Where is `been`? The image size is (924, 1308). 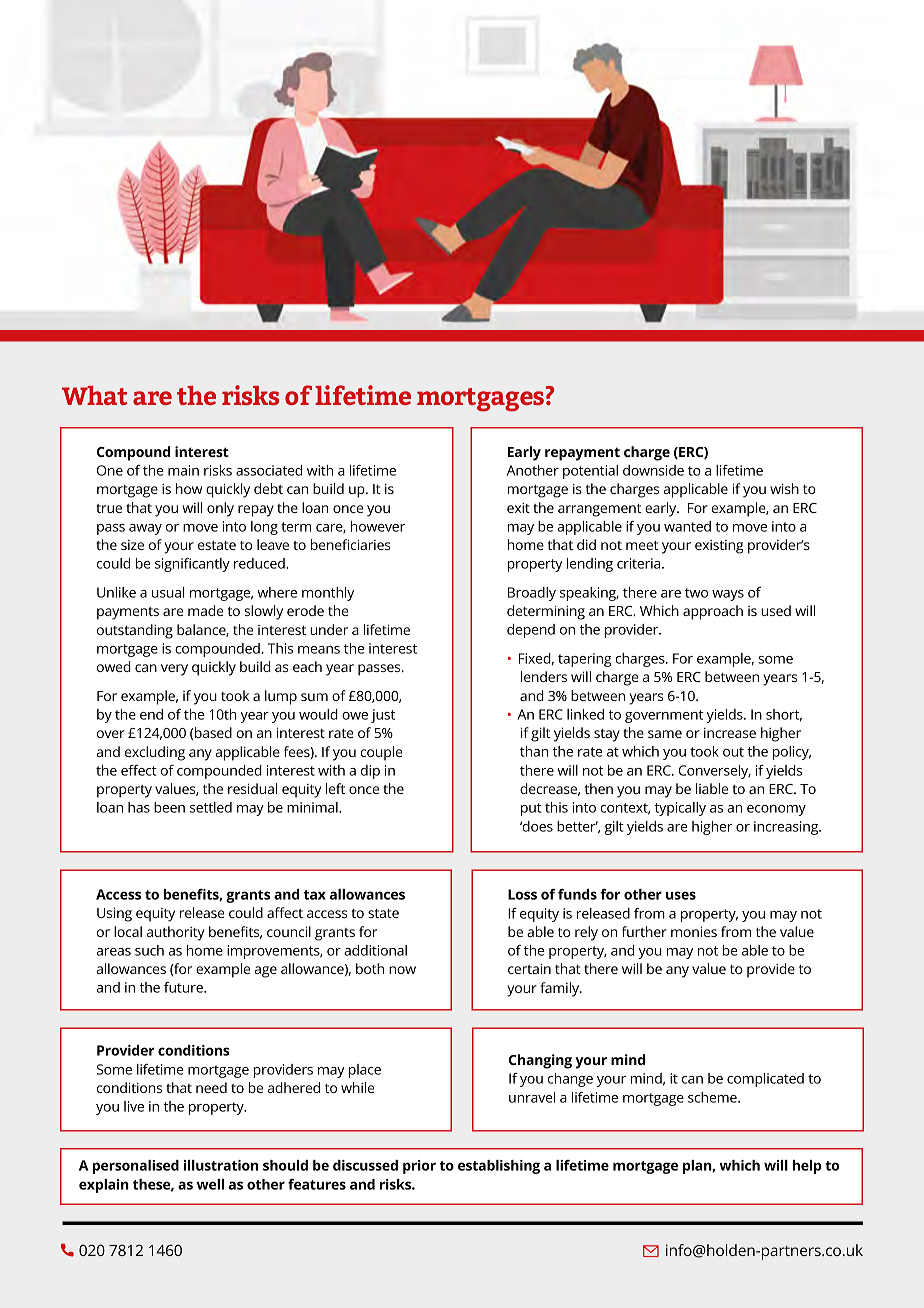
been is located at coordinates (169, 807).
